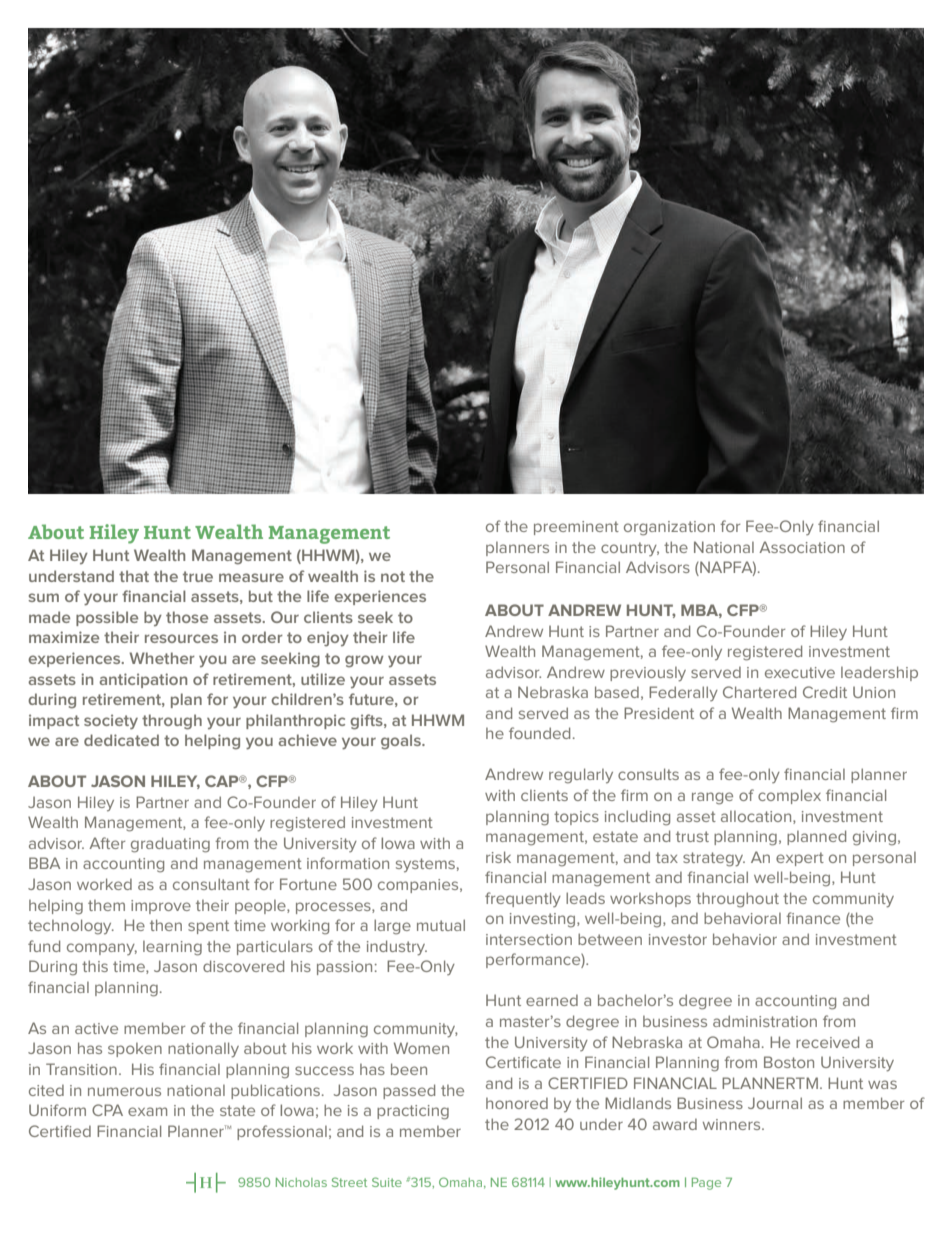 This image has height=1233, width=952. What do you see at coordinates (393, 576) in the image?
I see `not` at bounding box center [393, 576].
